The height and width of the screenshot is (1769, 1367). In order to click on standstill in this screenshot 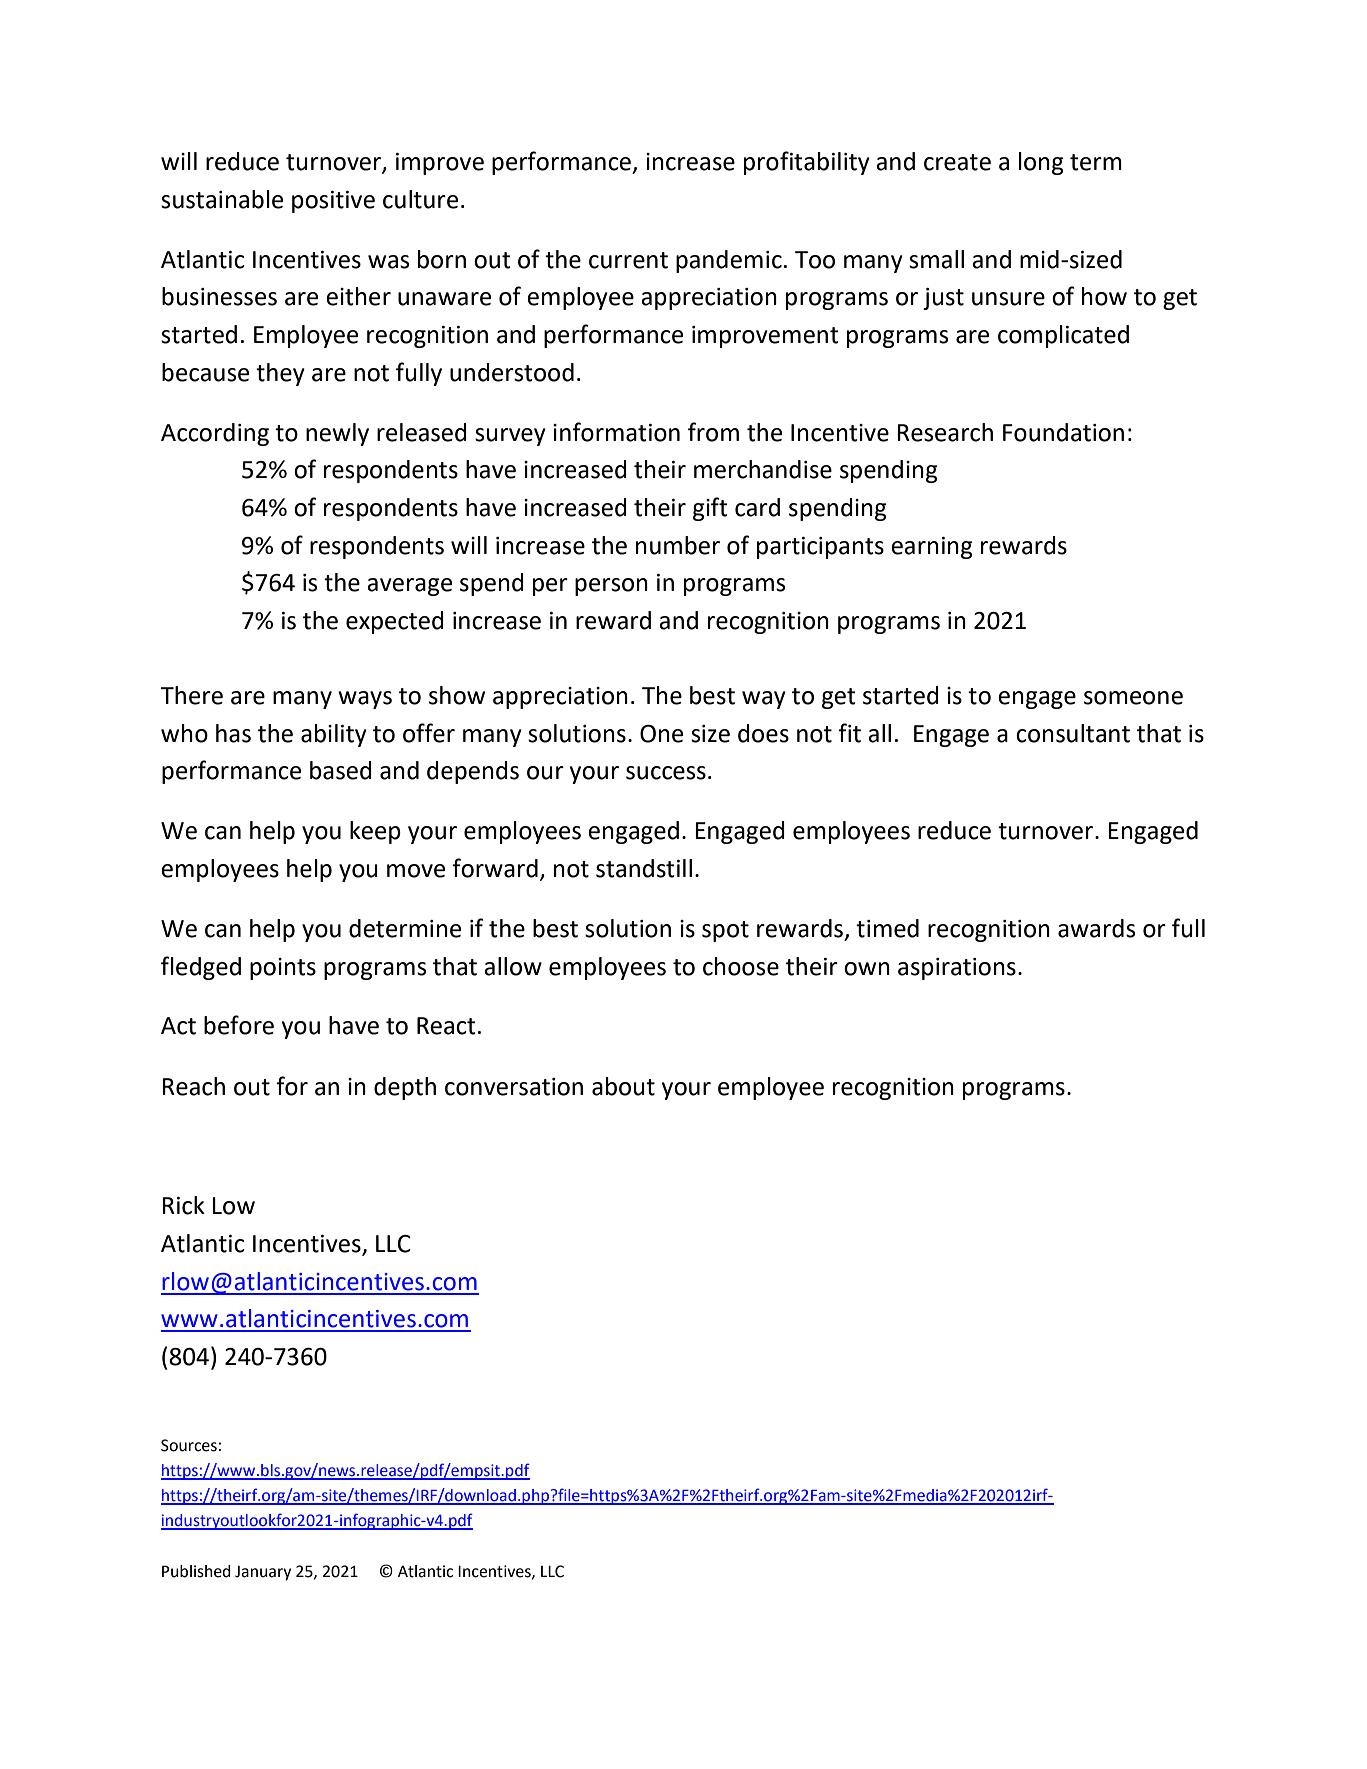, I will do `click(644, 868)`.
